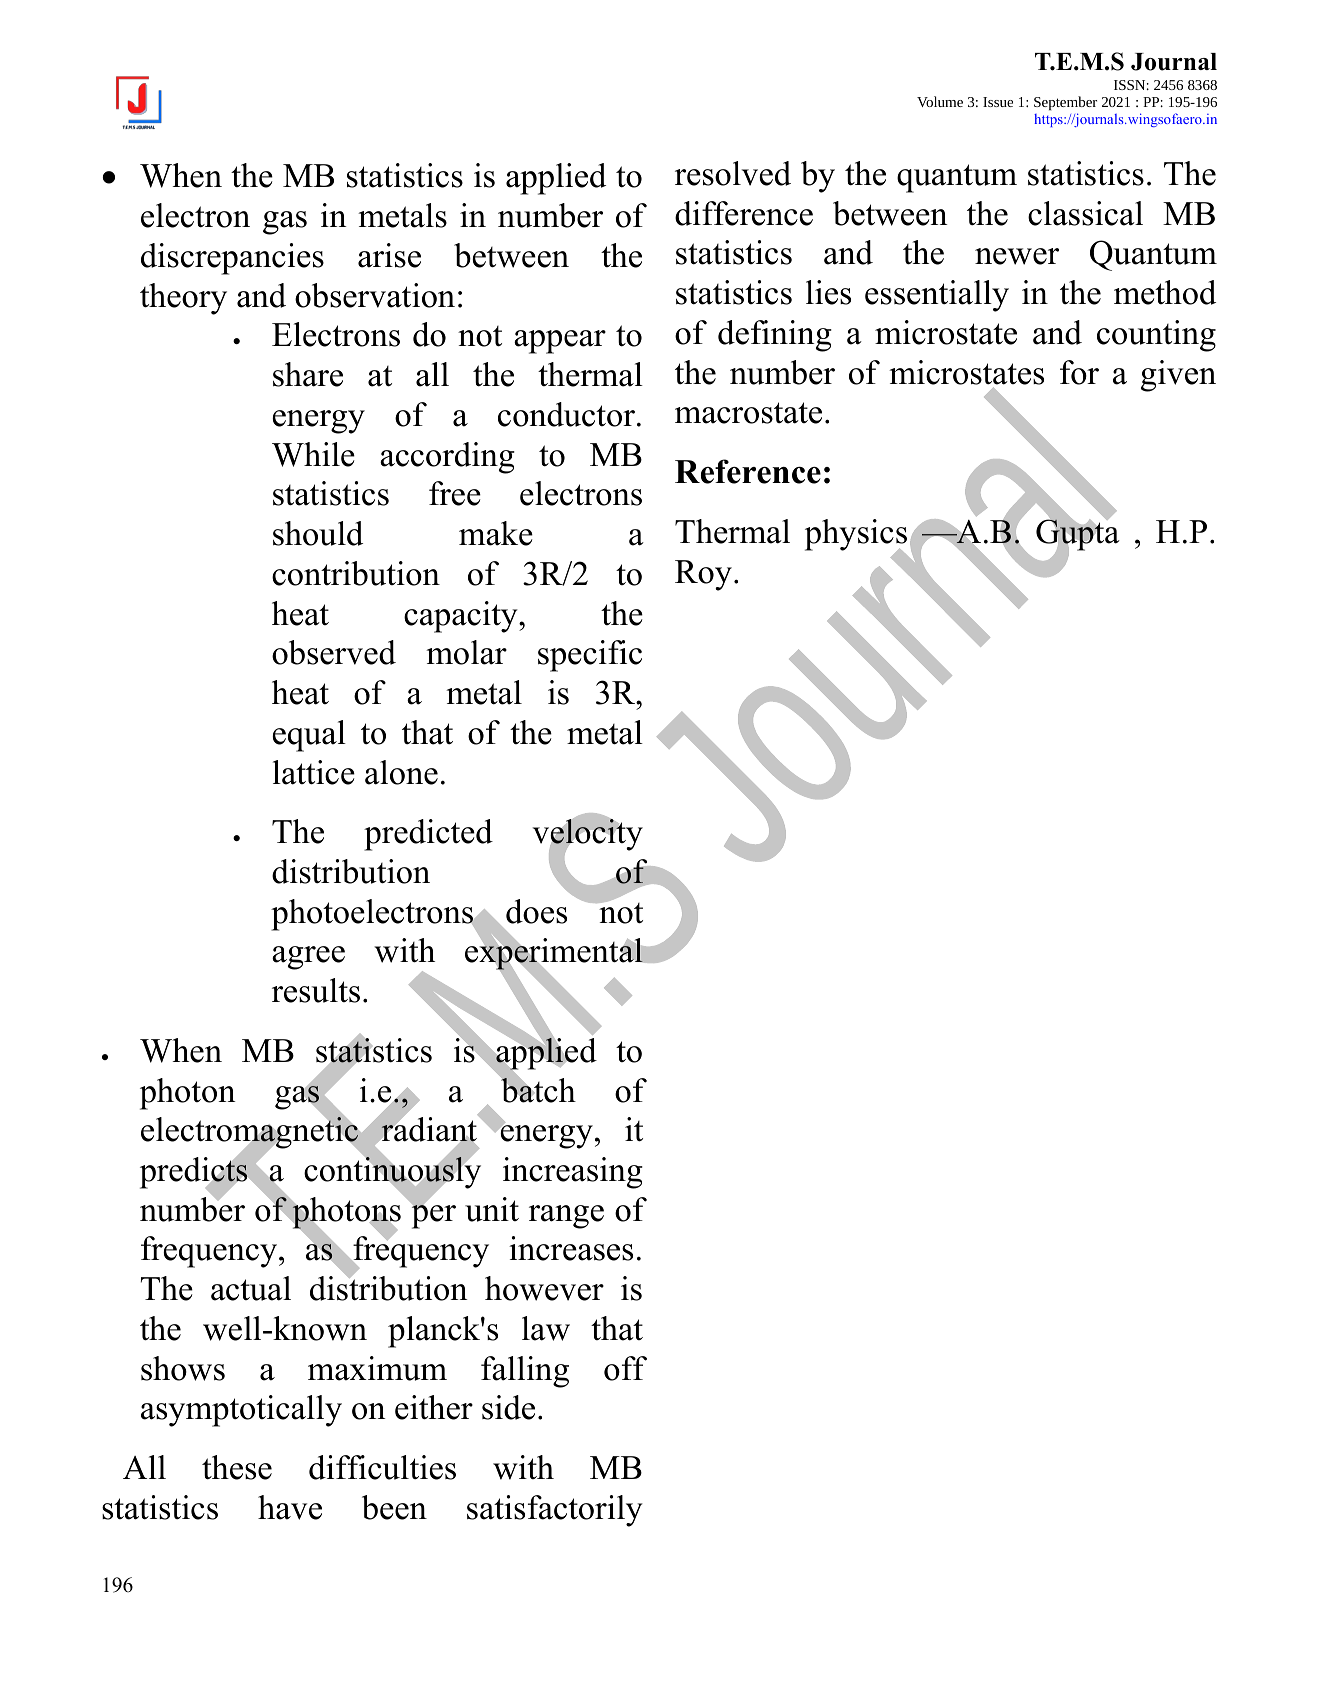 This image has width=1318, height=1706. Describe the element at coordinates (1065, 103) in the image. I see `September` at that location.
